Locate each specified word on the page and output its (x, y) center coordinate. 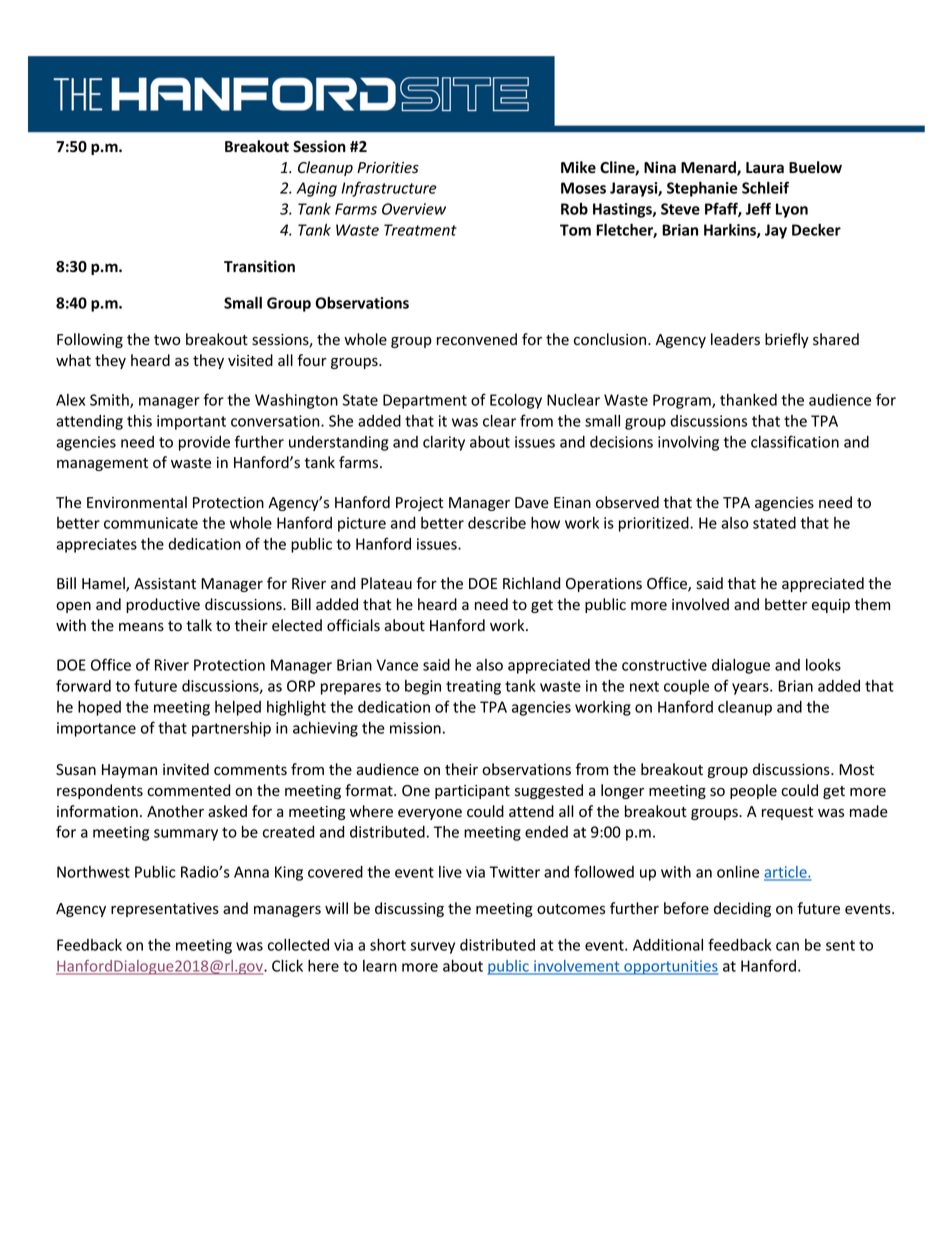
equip (831, 606)
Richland (531, 583)
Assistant (165, 584)
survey (432, 948)
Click (287, 965)
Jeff (758, 208)
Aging (316, 189)
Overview (414, 209)
